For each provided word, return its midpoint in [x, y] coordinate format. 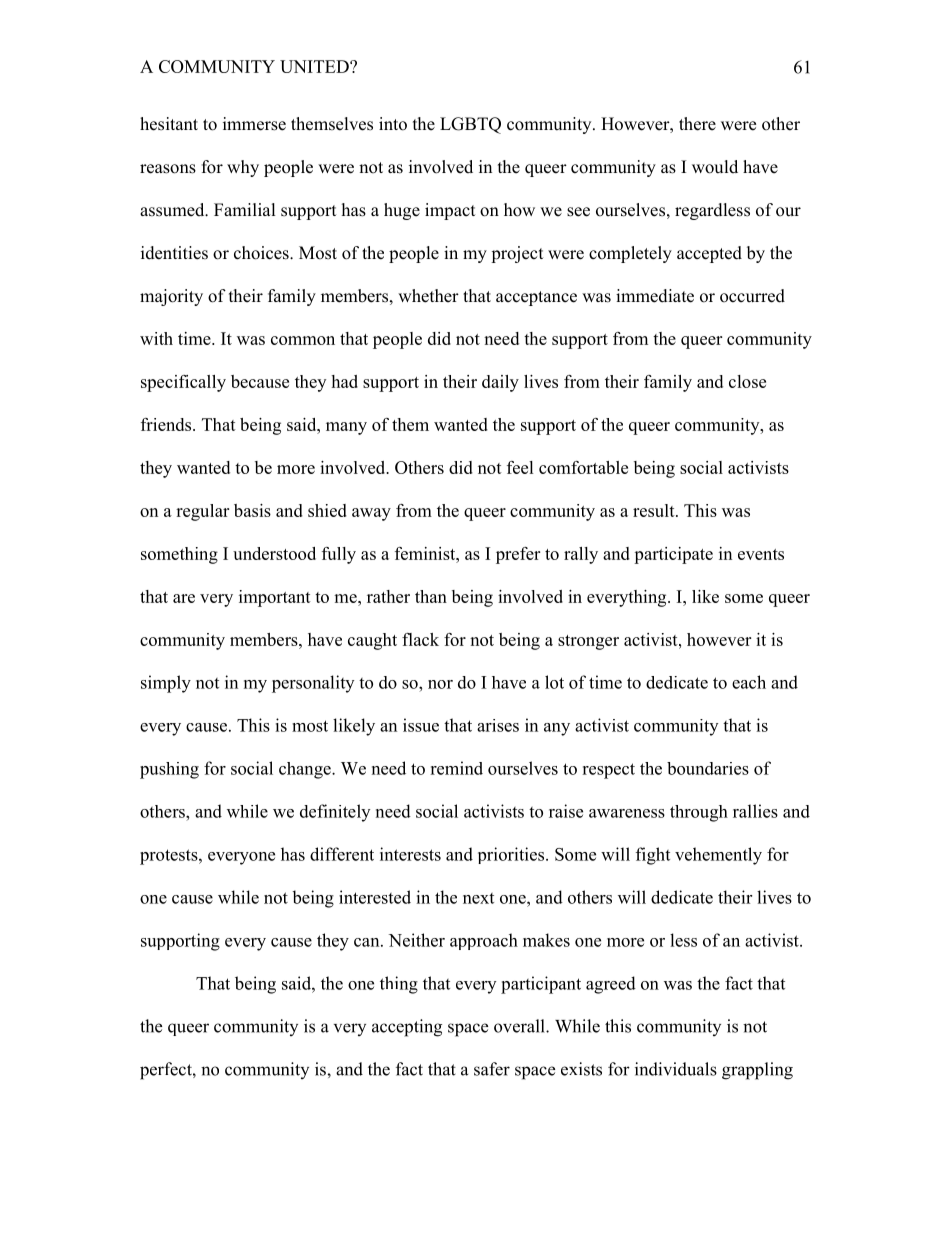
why [243, 168]
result [655, 510]
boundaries [708, 768]
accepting [407, 1028]
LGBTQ [470, 125]
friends [167, 424]
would [715, 167]
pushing [169, 770]
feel [520, 467]
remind [456, 768]
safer [492, 1069]
